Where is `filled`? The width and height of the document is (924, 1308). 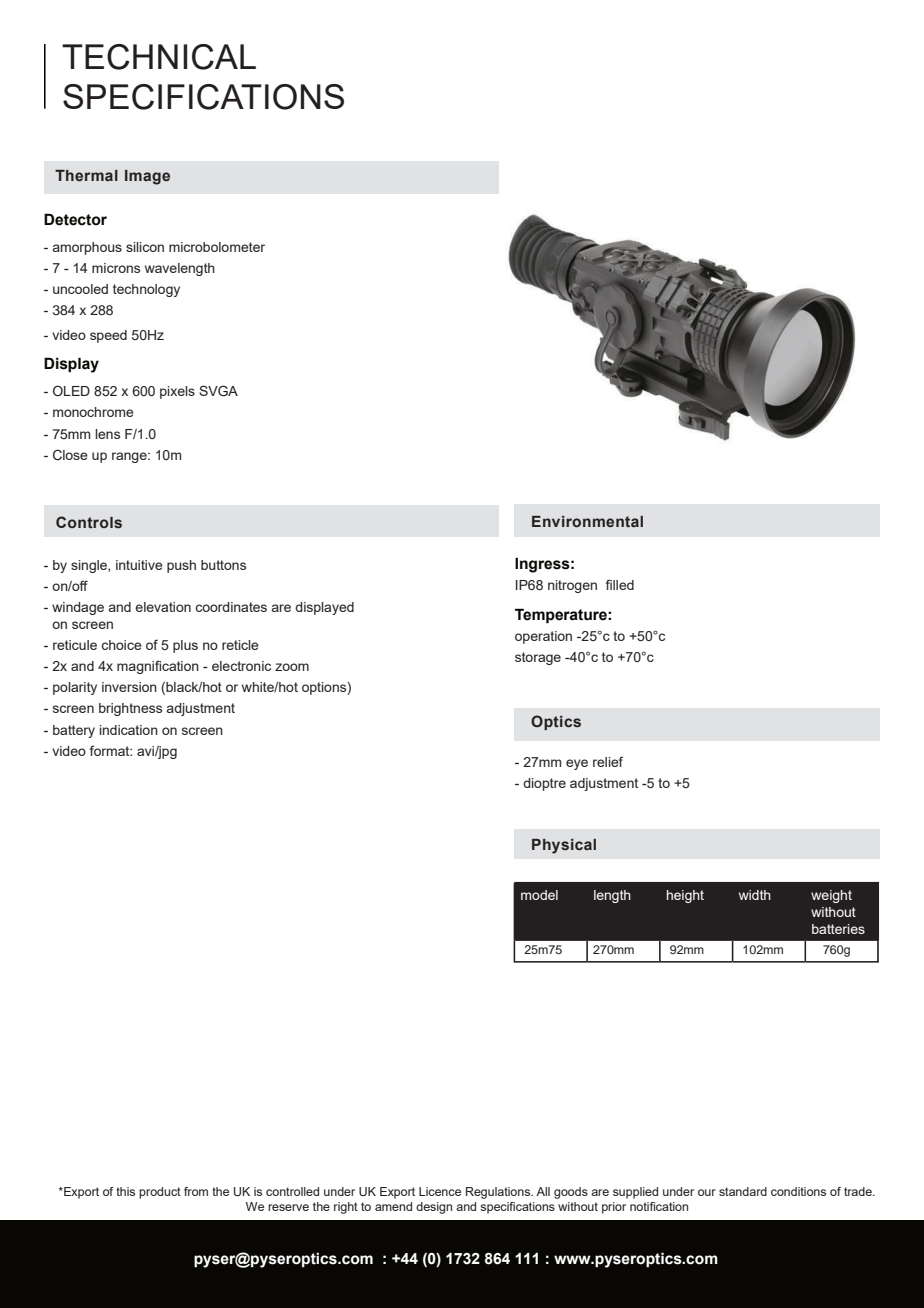
filled is located at coordinates (620, 584).
